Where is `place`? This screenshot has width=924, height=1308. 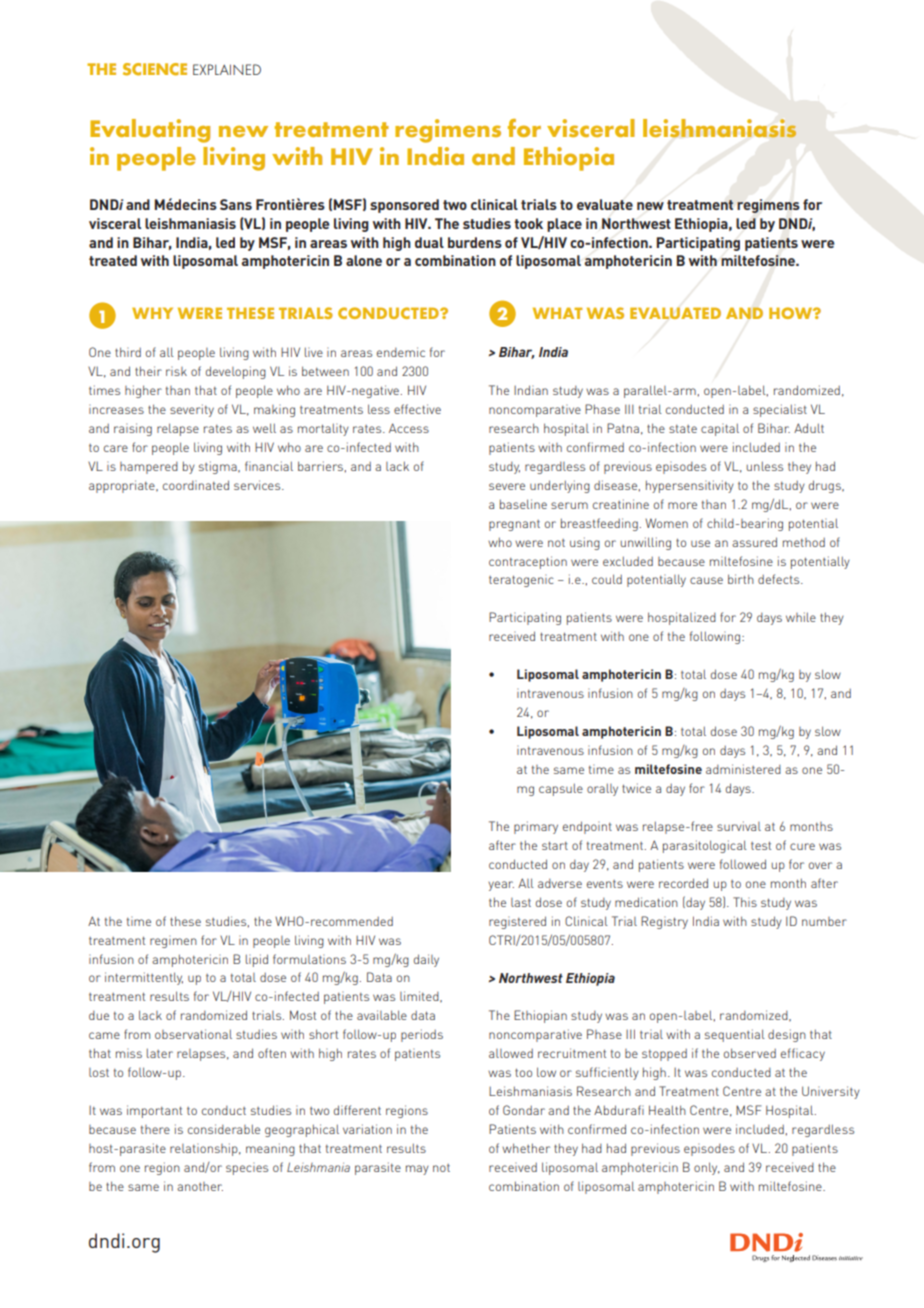 place is located at coordinates (564, 225).
